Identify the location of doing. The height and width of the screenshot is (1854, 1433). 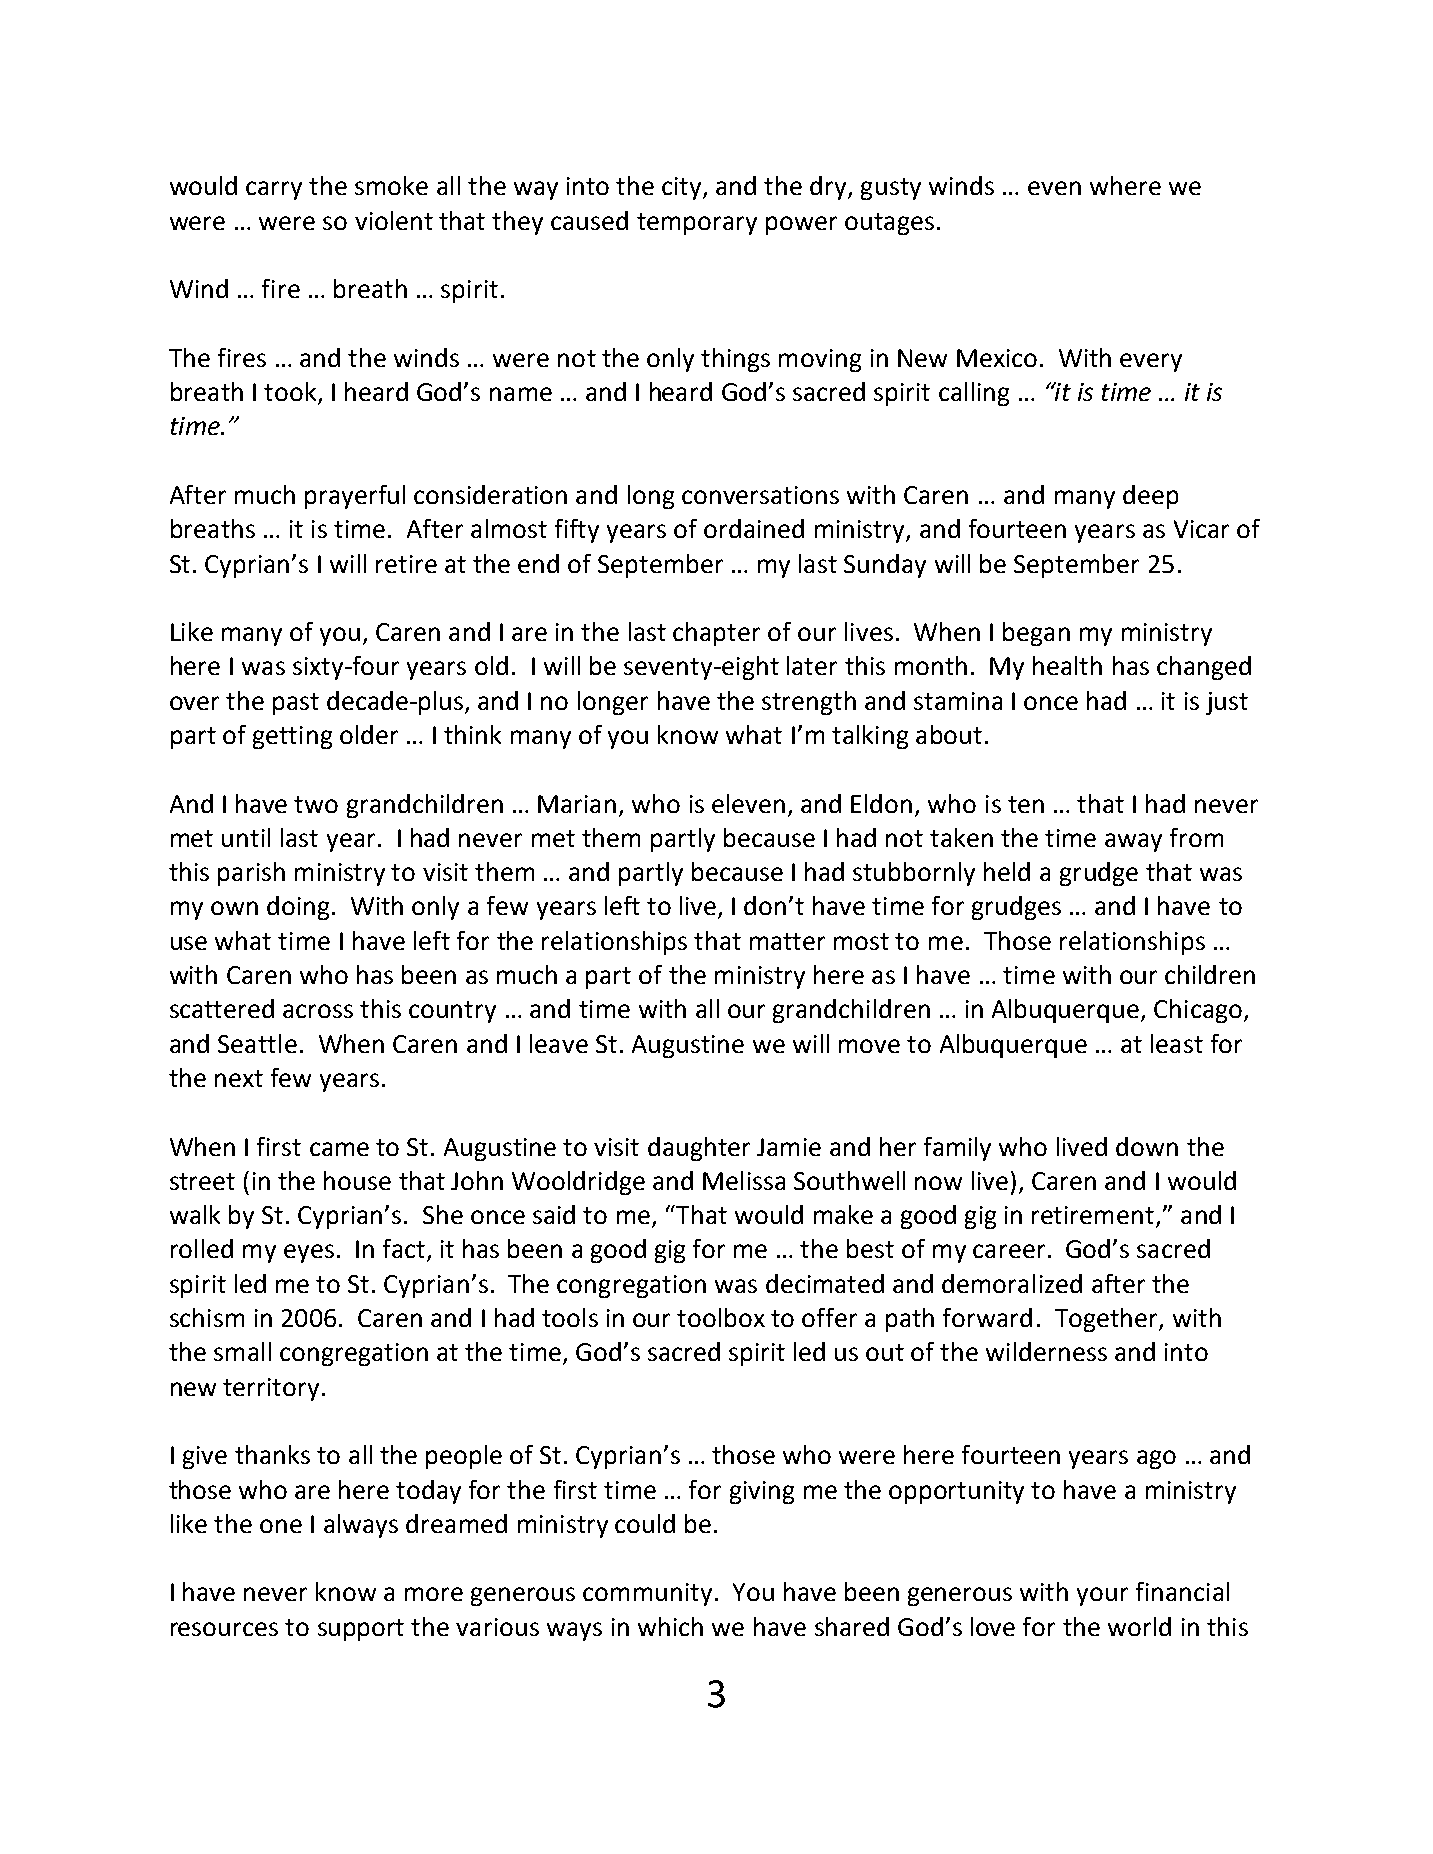
(298, 908).
